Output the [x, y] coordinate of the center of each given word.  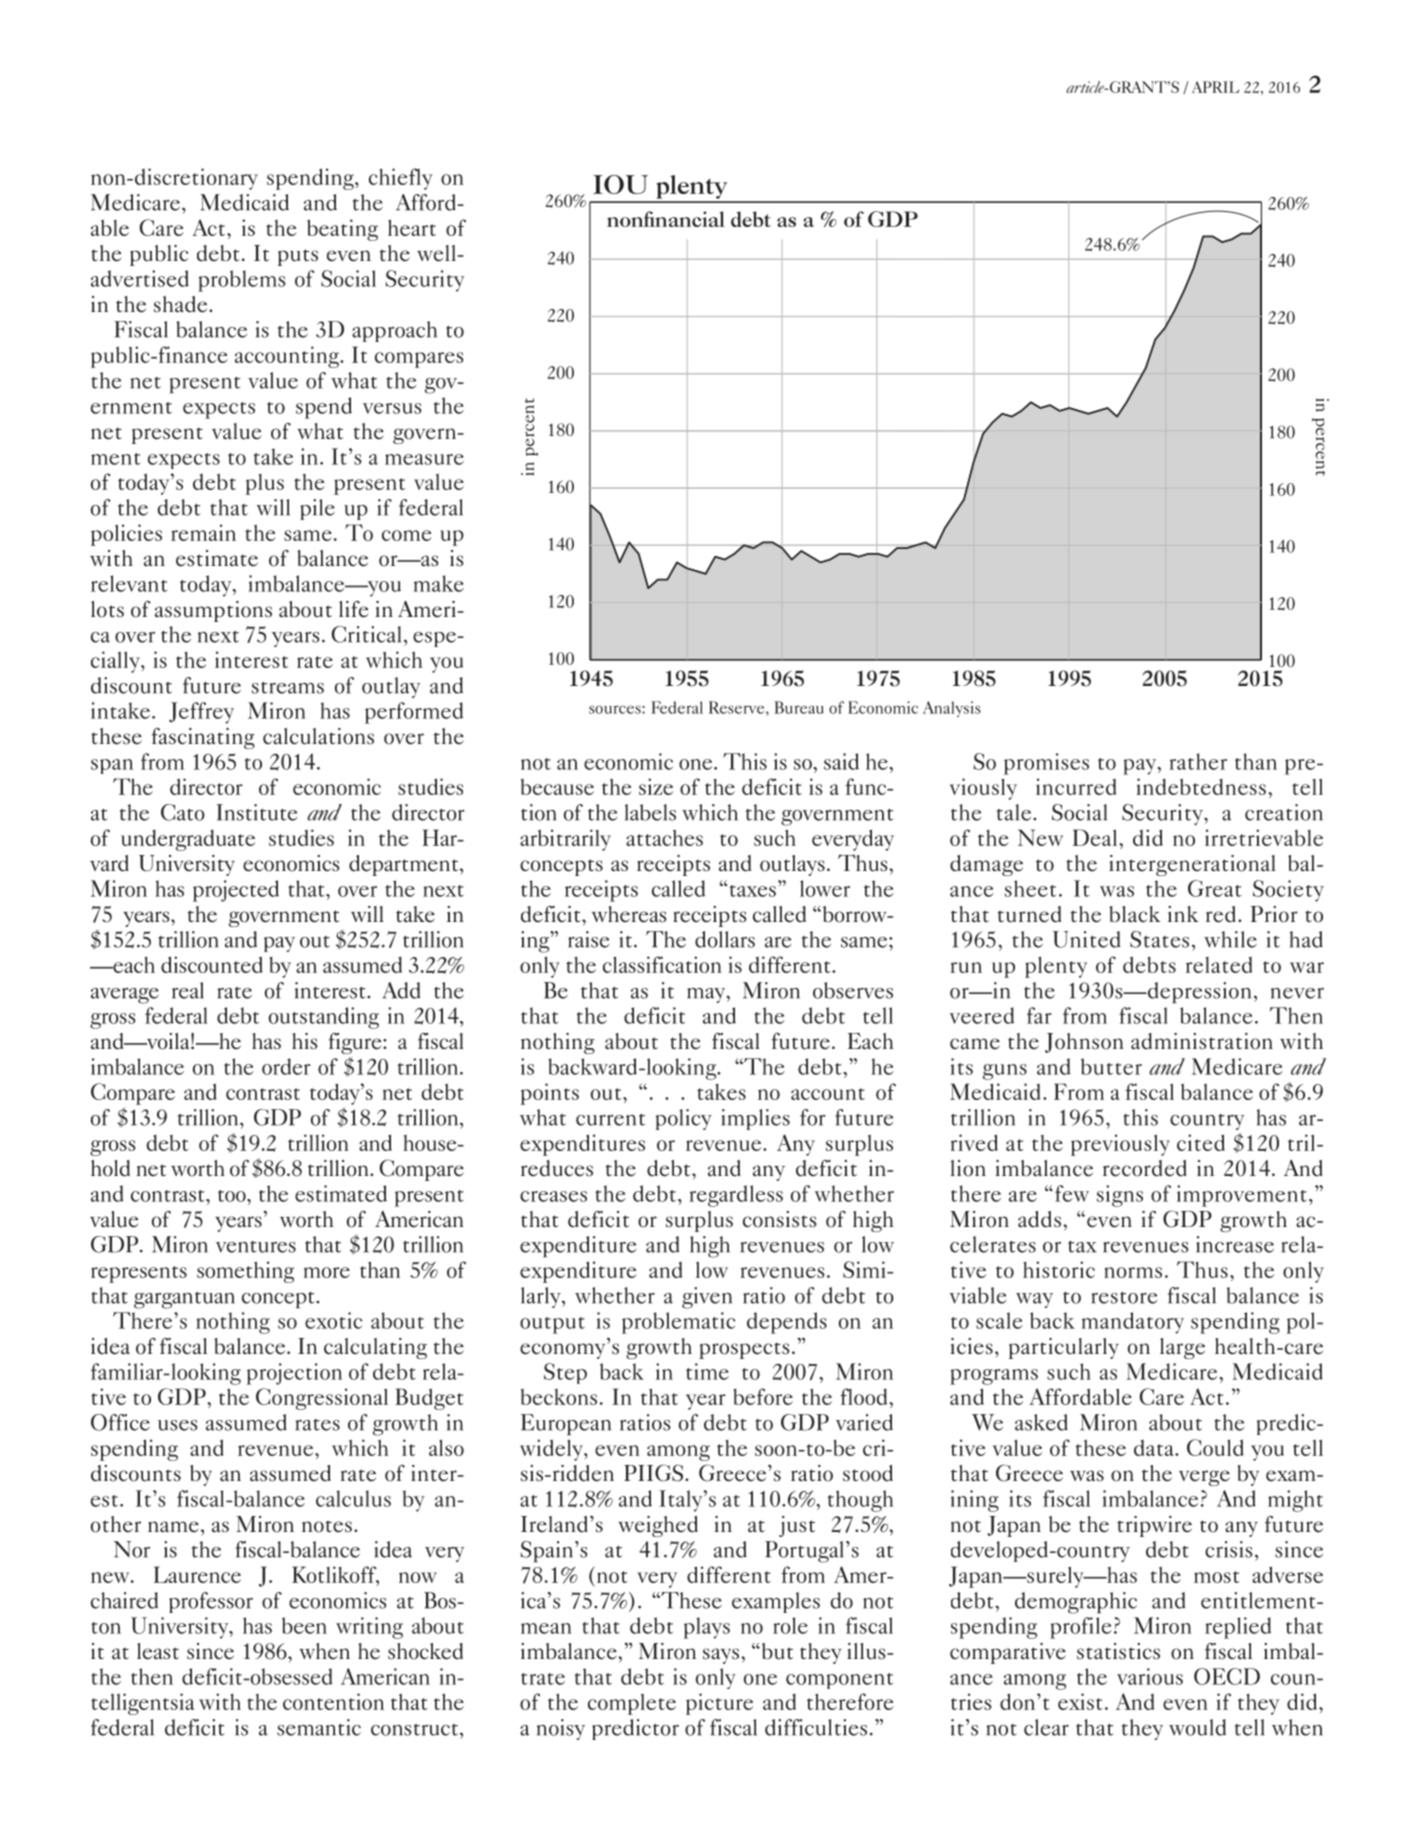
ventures [256, 1247]
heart [412, 227]
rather [1198, 761]
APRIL [1215, 87]
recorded [1145, 1168]
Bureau [799, 707]
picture [719, 1704]
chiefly [401, 179]
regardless [736, 1196]
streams [288, 687]
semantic [319, 1727]
